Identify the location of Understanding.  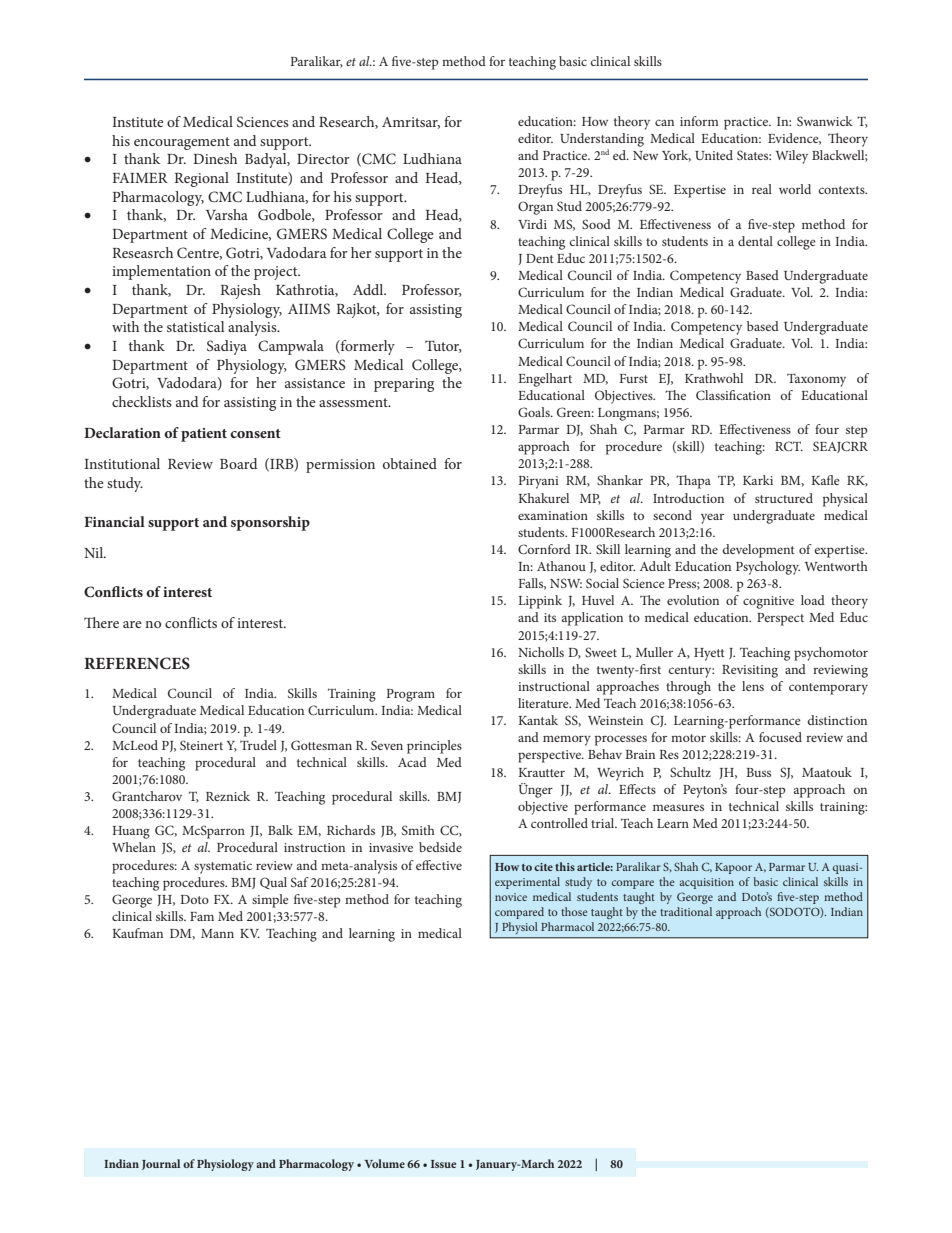
(602, 140).
